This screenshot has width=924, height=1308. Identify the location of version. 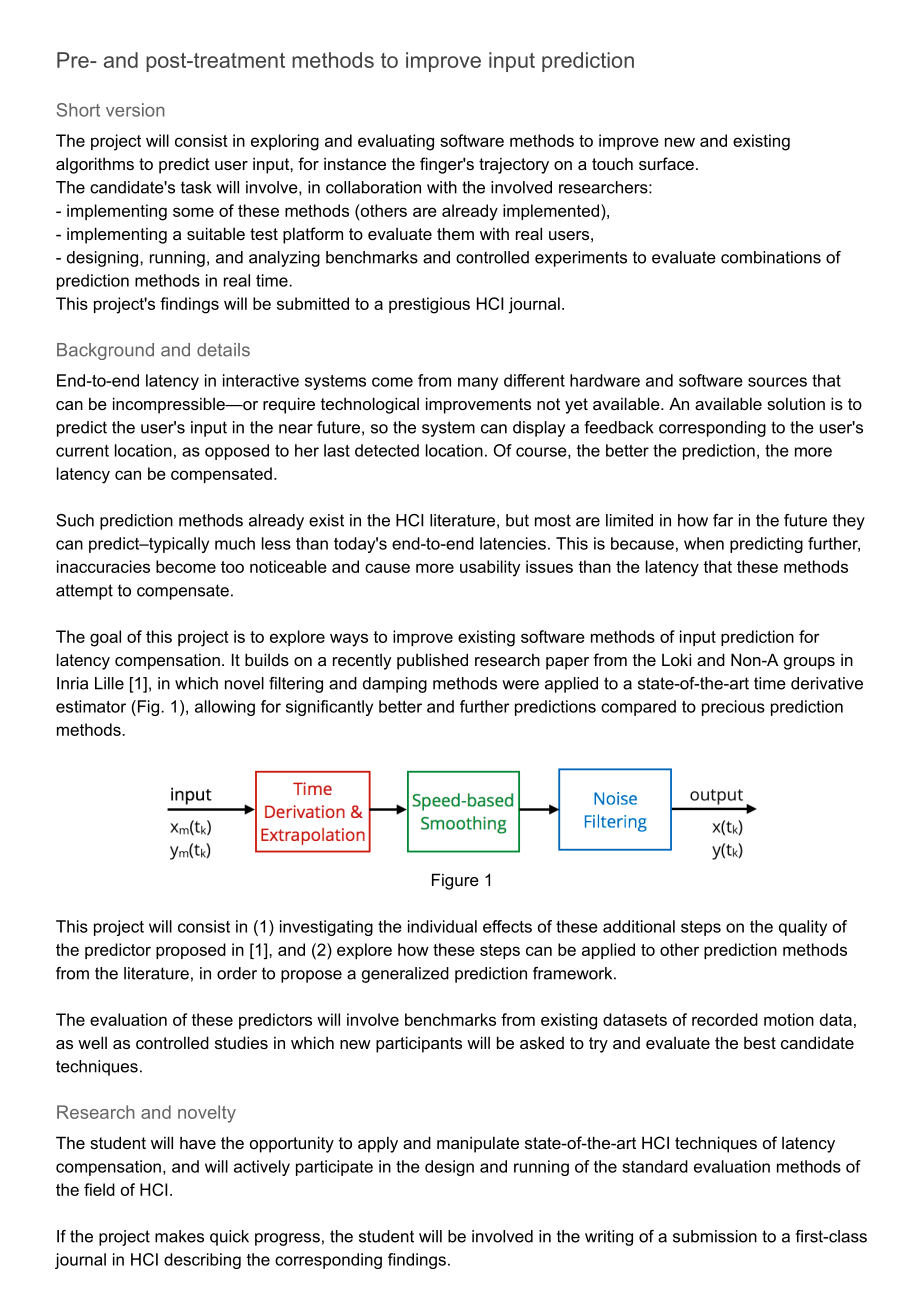
(135, 110).
